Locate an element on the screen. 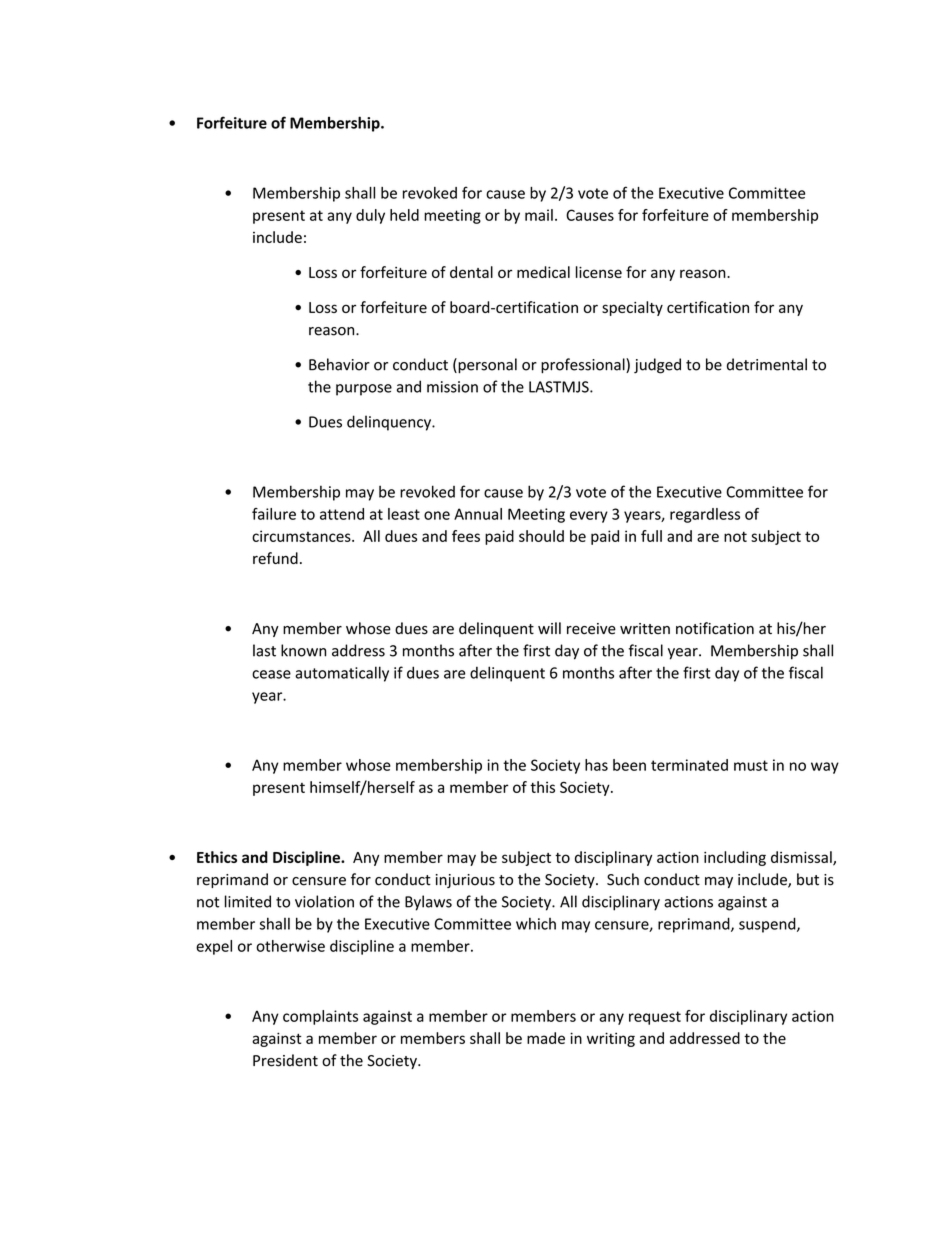  failure is located at coordinates (274, 514).
